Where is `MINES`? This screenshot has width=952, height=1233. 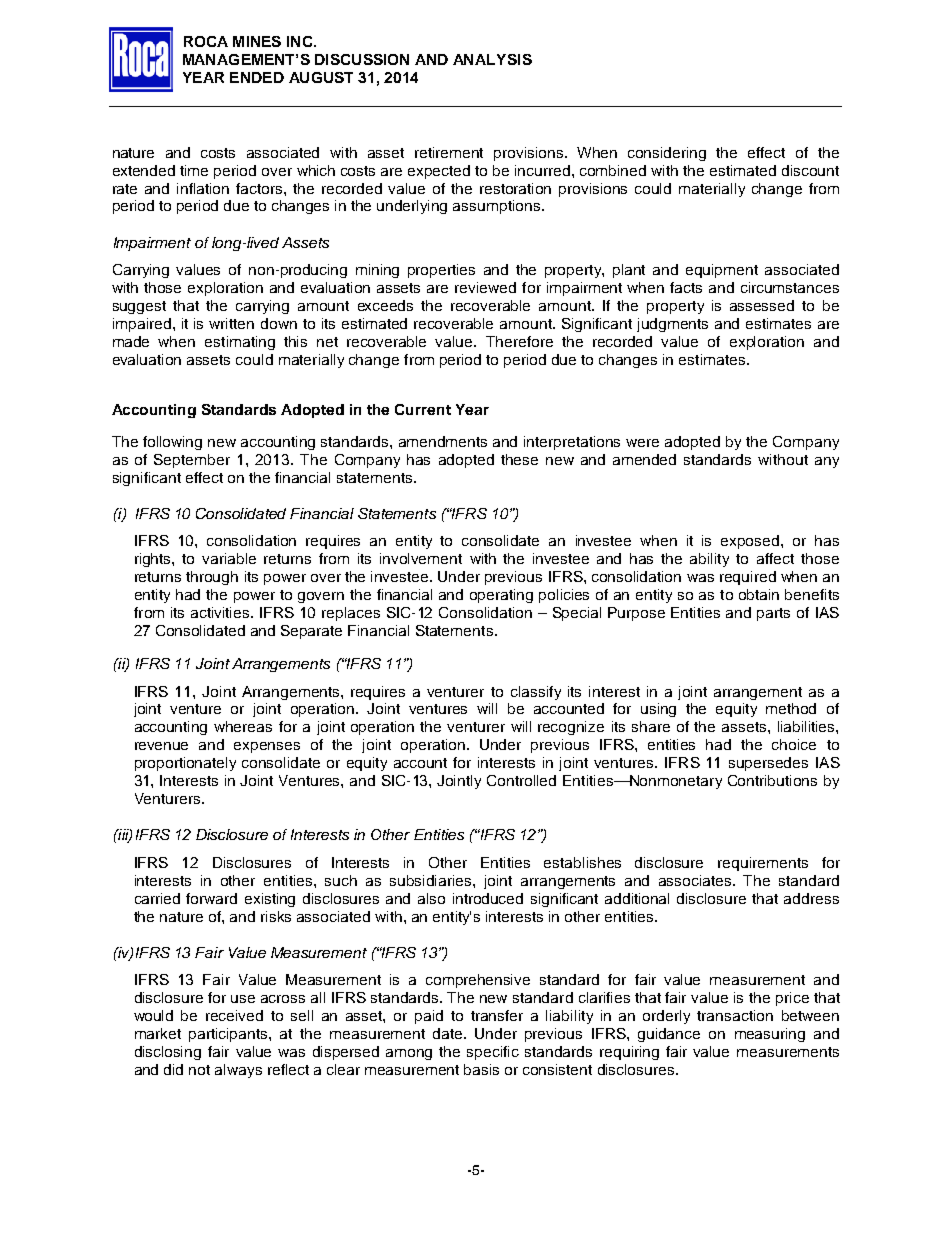 MINES is located at coordinates (257, 41).
